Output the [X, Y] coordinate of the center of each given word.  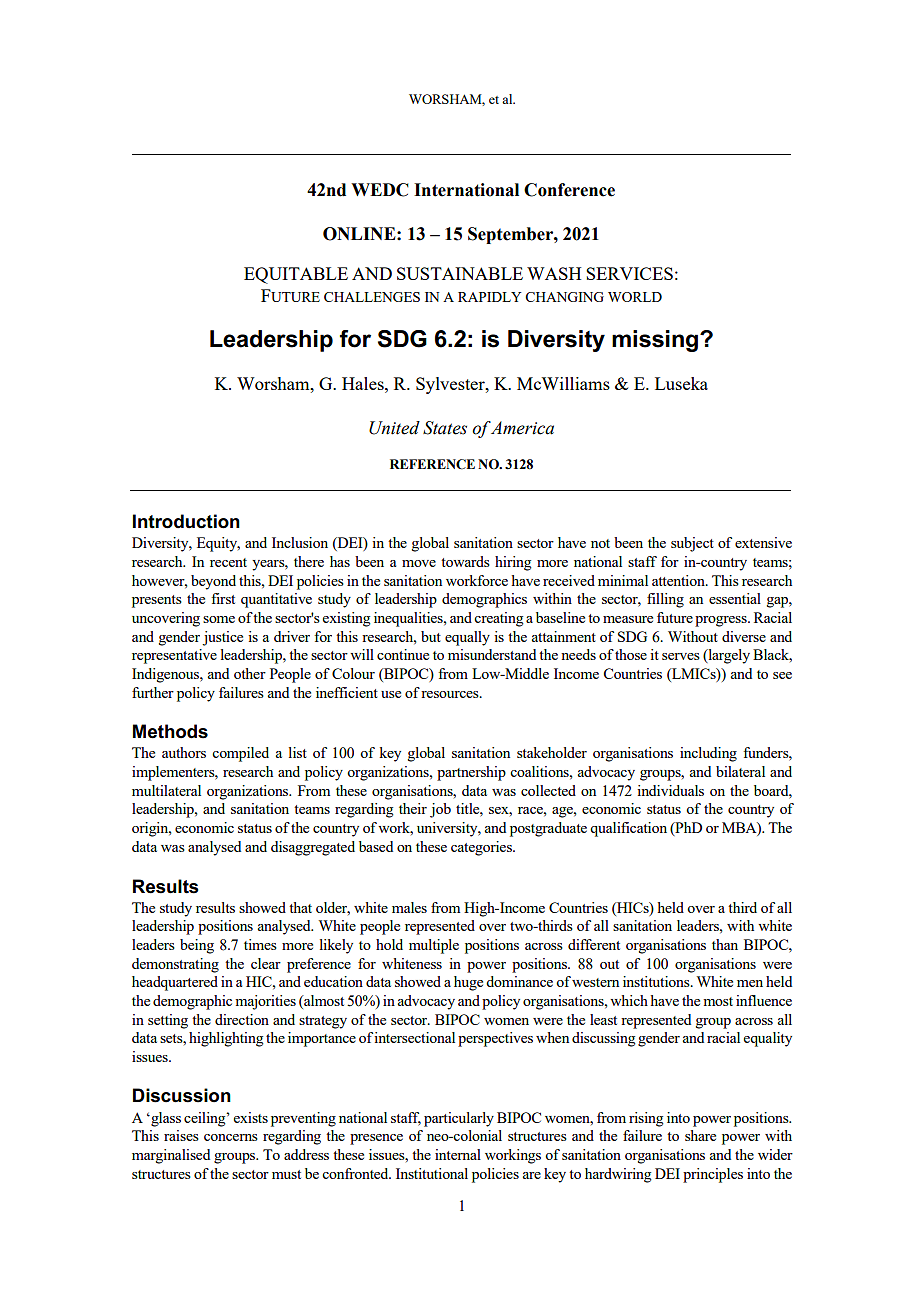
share [700, 1135]
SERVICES [629, 273]
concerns [231, 1137]
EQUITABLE [296, 275]
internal [458, 1154]
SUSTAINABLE [460, 273]
